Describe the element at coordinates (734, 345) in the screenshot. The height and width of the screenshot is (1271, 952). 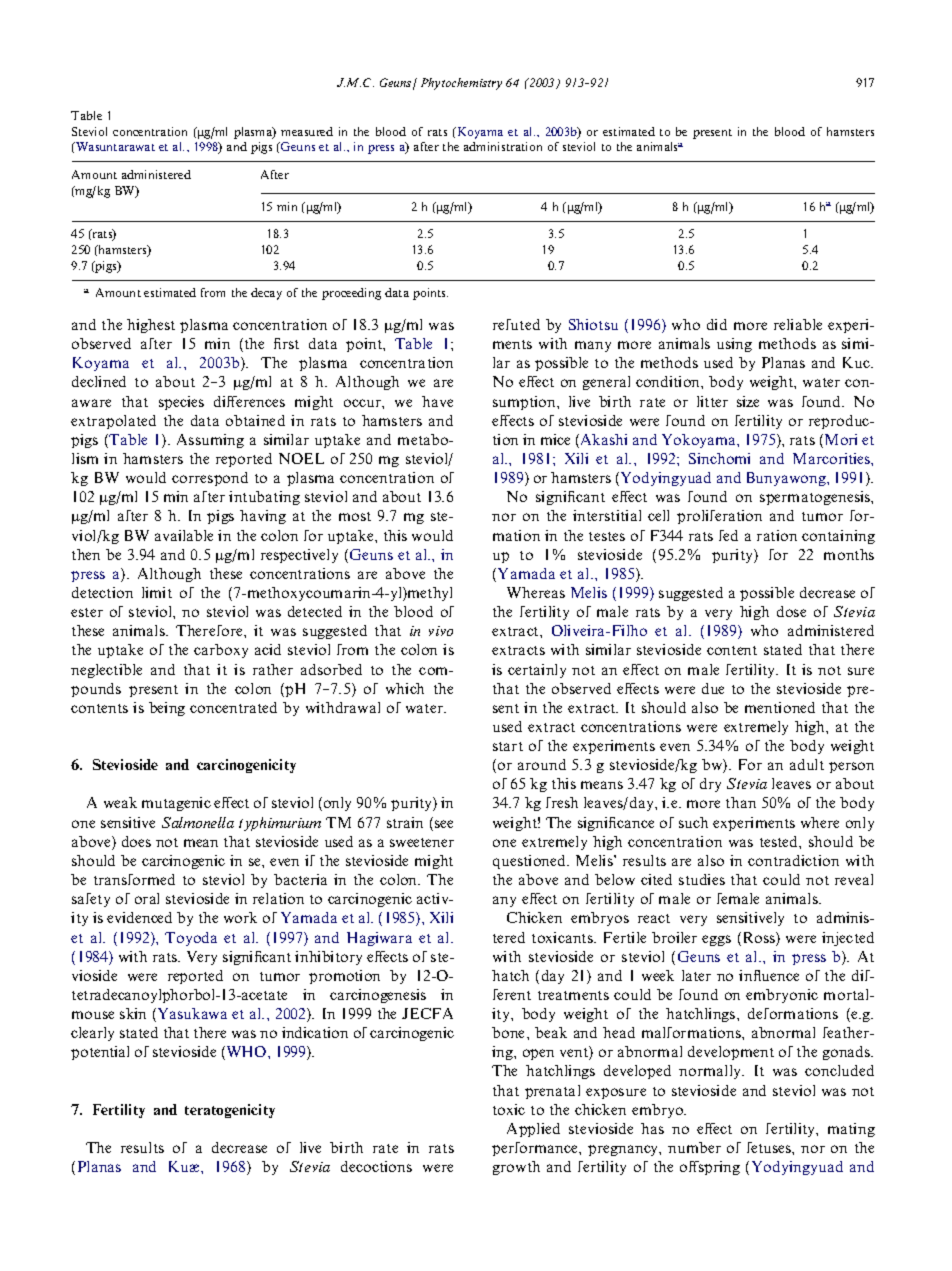
I see `using` at that location.
